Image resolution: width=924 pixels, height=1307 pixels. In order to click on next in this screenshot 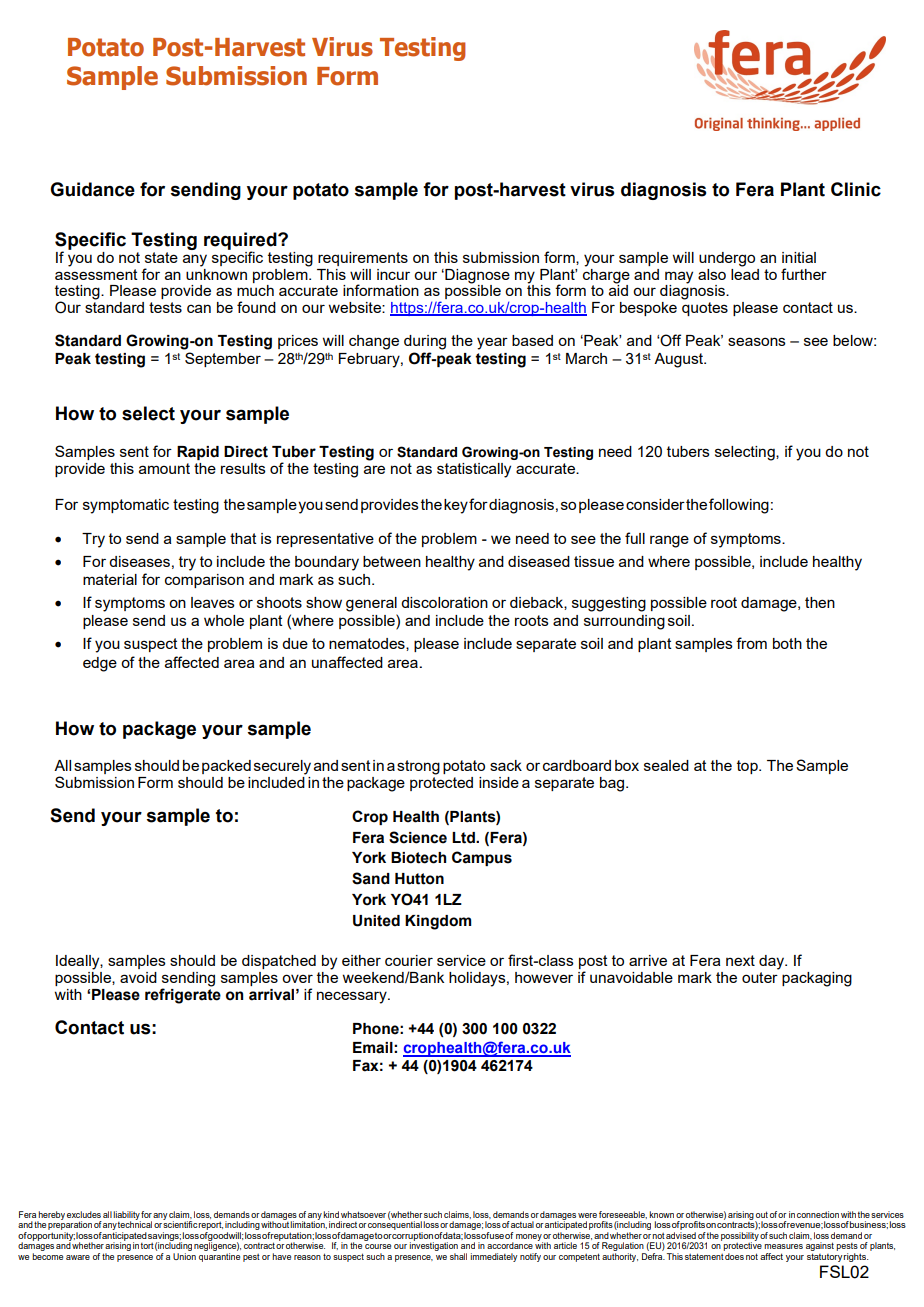, I will do `click(740, 960)`.
